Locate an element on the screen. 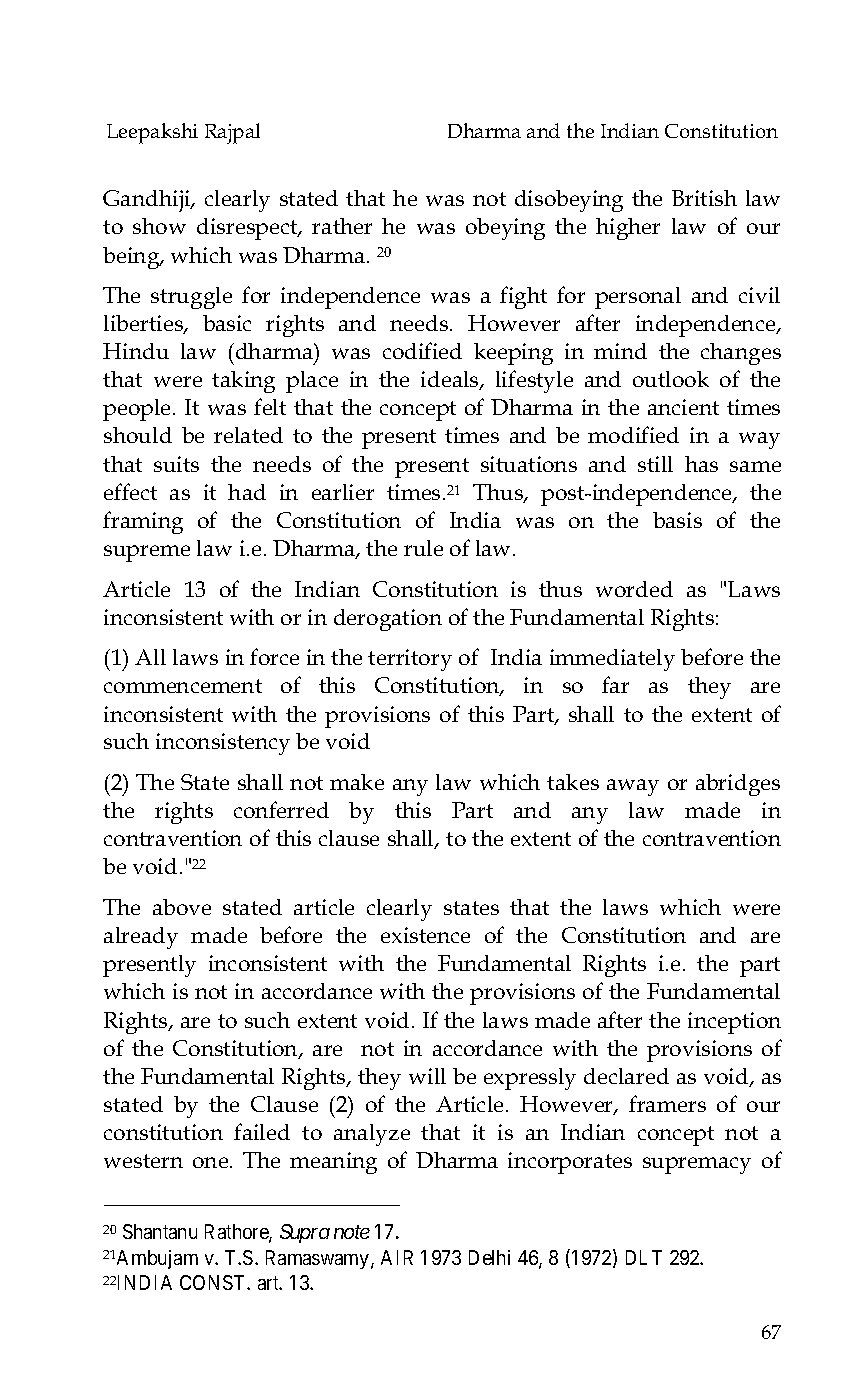 The height and width of the screenshot is (1400, 863). rather is located at coordinates (342, 226).
